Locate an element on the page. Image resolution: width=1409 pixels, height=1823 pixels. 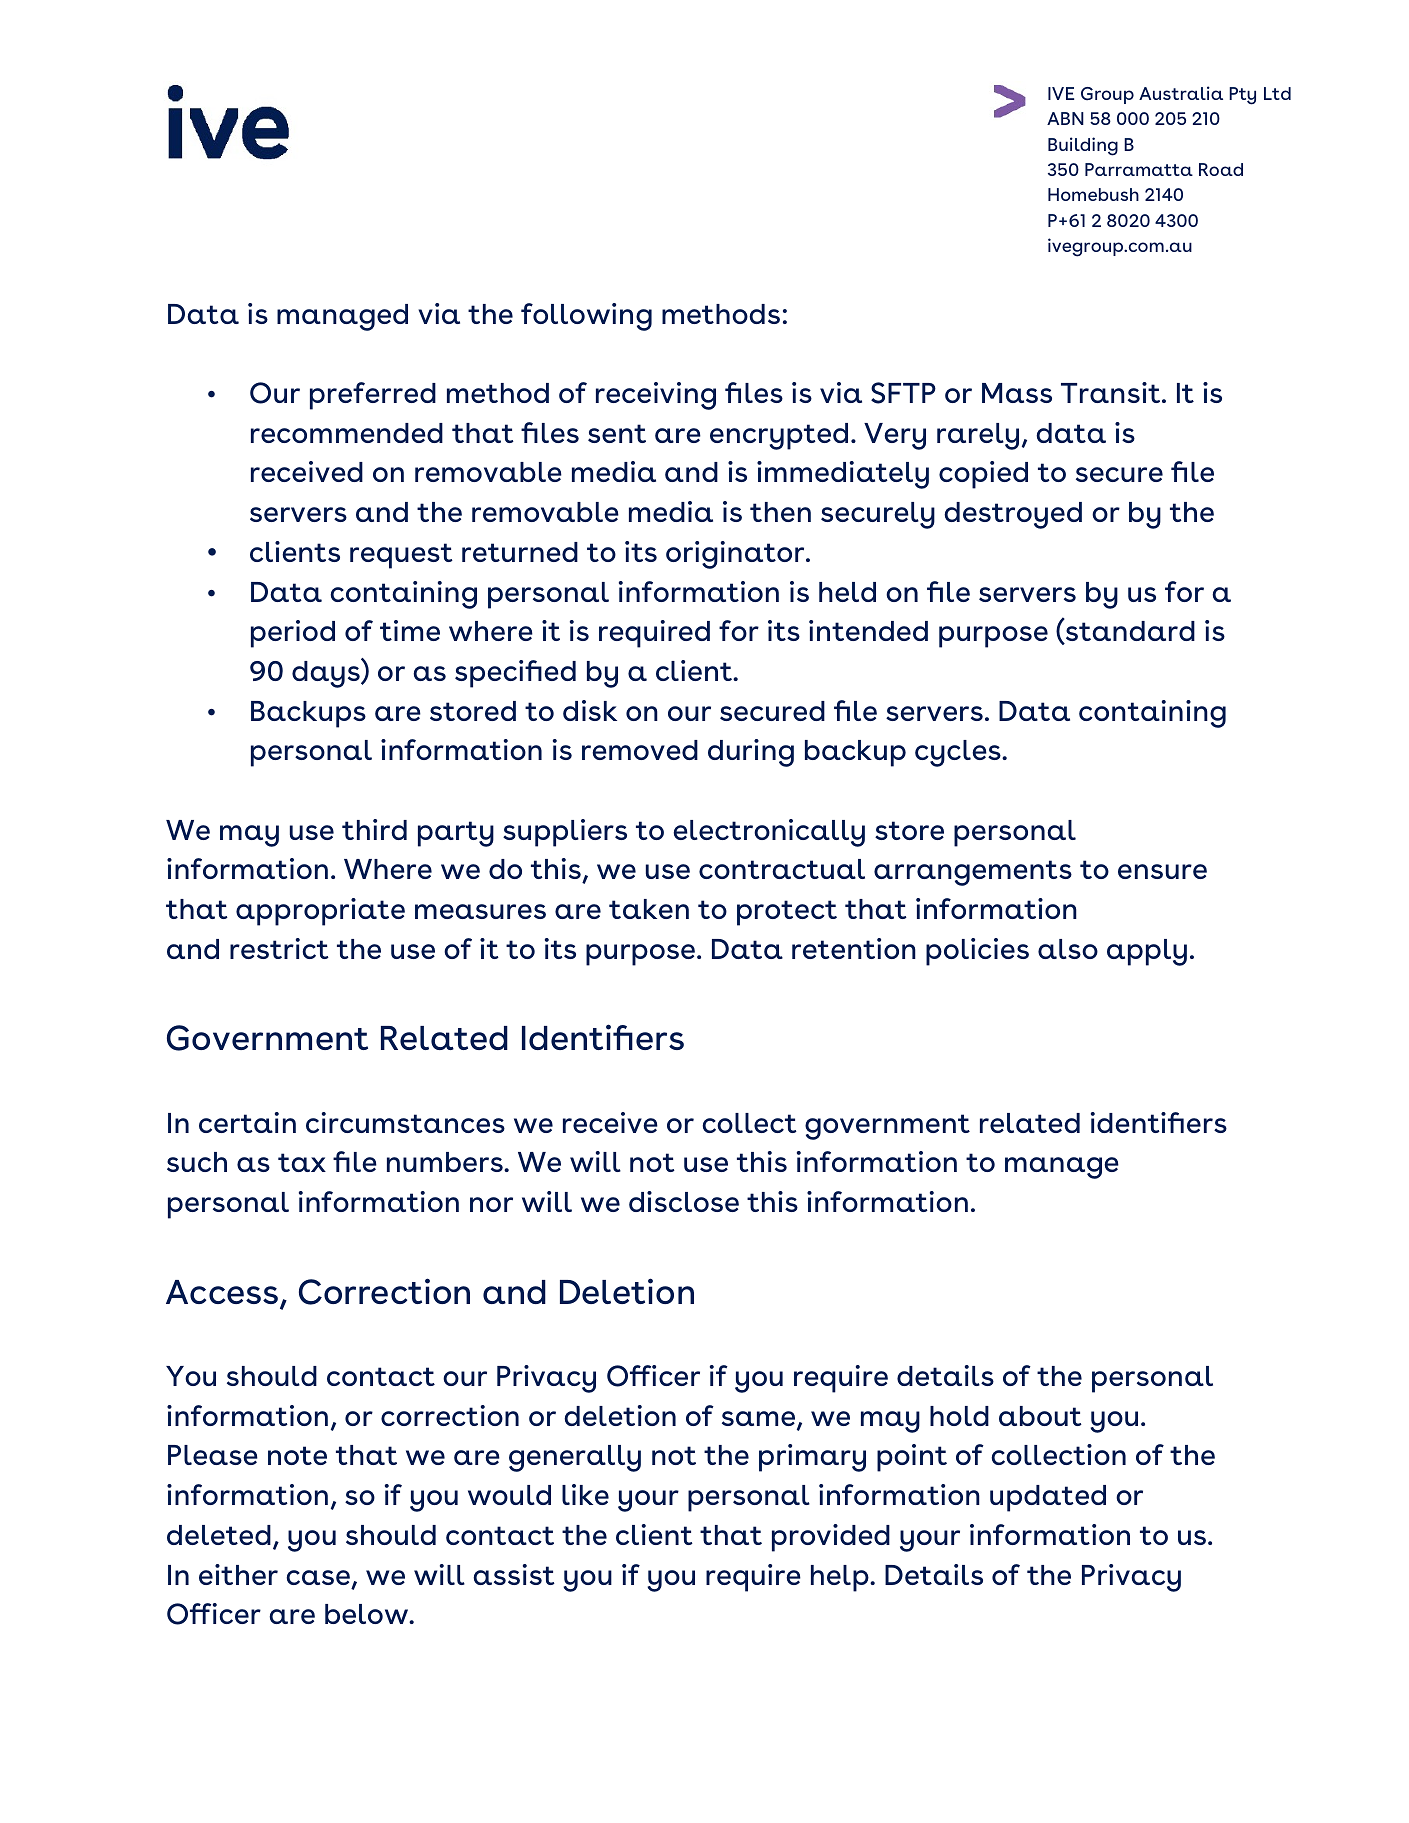
ensure is located at coordinates (1162, 871).
